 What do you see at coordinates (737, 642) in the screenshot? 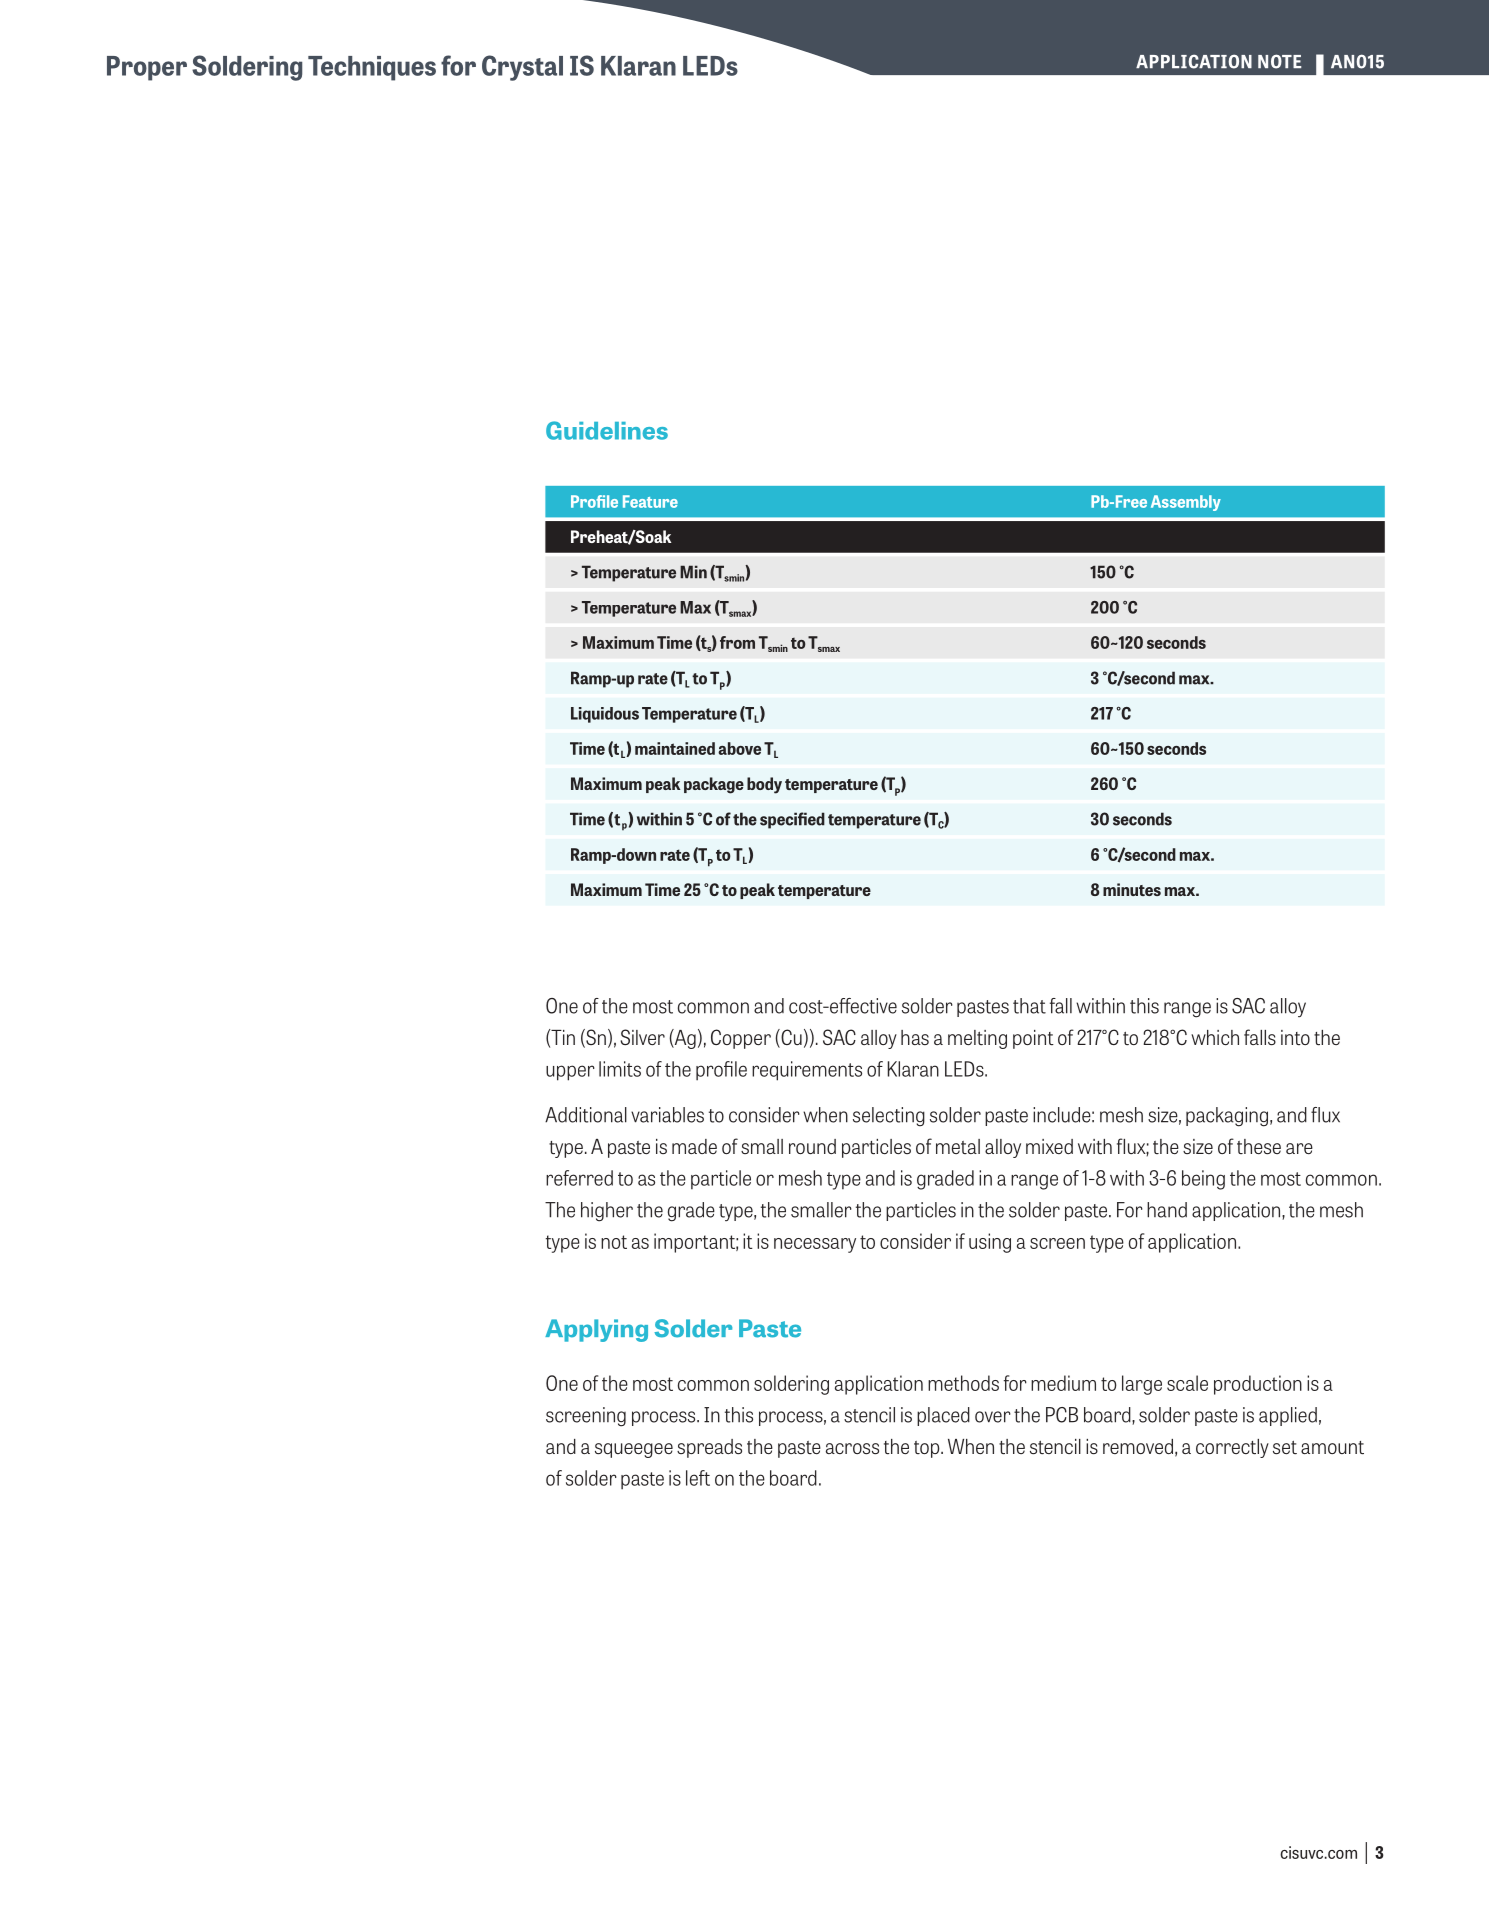
I see `from` at bounding box center [737, 642].
